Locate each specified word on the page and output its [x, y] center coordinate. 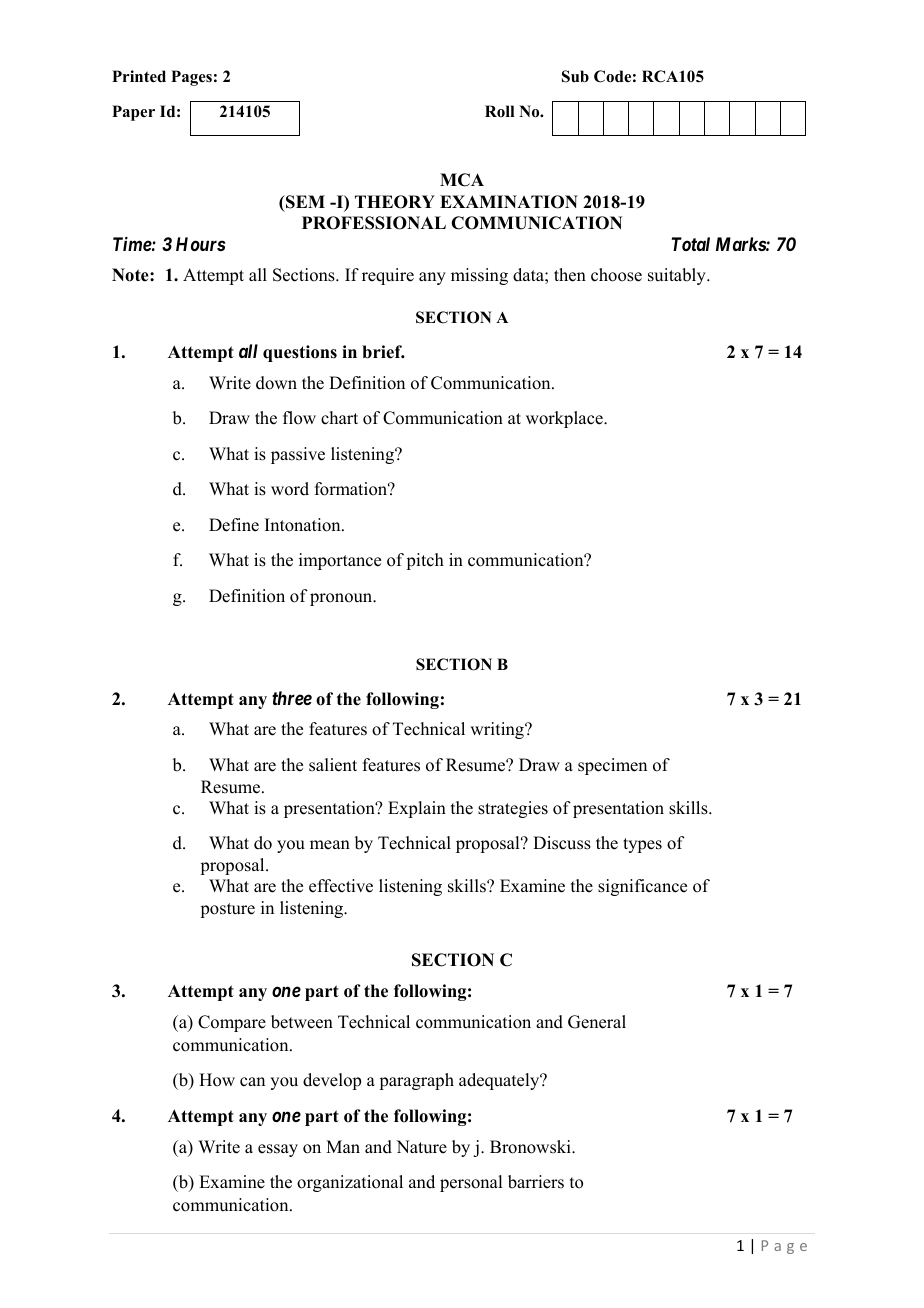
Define [234, 525]
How [217, 1080]
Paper [133, 113]
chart [339, 418]
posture [227, 910]
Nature [421, 1147]
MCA [462, 180]
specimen [612, 766]
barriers [536, 1182]
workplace [565, 419]
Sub [575, 76]
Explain [417, 809]
